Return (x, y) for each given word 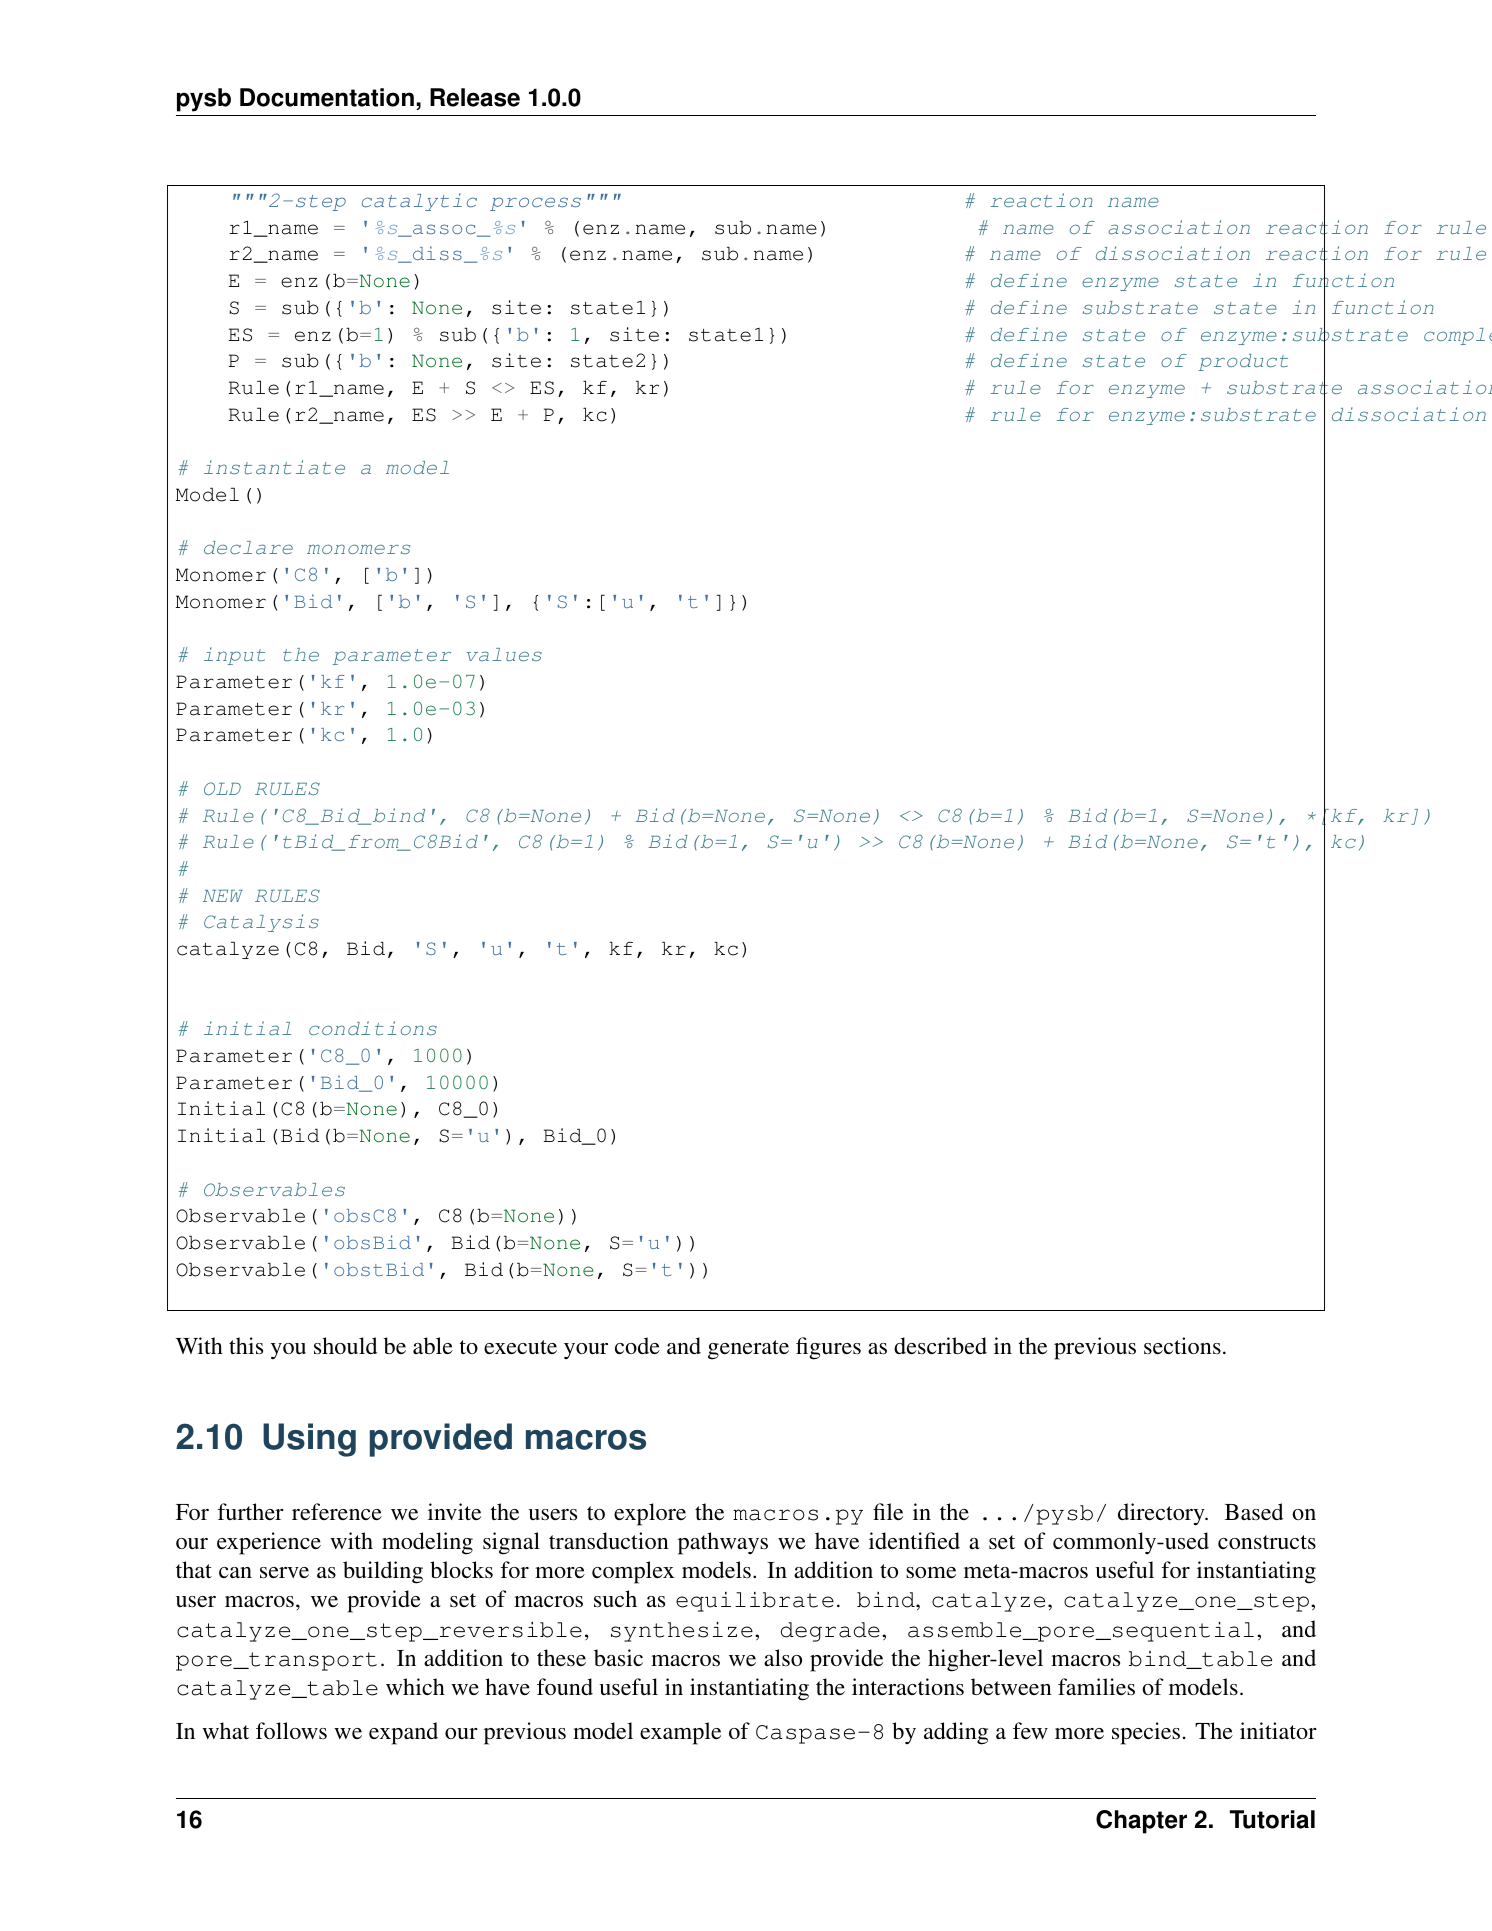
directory (1162, 1514)
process (535, 204)
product (1243, 362)
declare (248, 548)
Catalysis (261, 923)
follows (291, 1730)
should (345, 1345)
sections (1182, 1345)
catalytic (419, 202)
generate (748, 1350)
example (680, 1733)
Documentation (327, 97)
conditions (373, 1028)
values (504, 654)
